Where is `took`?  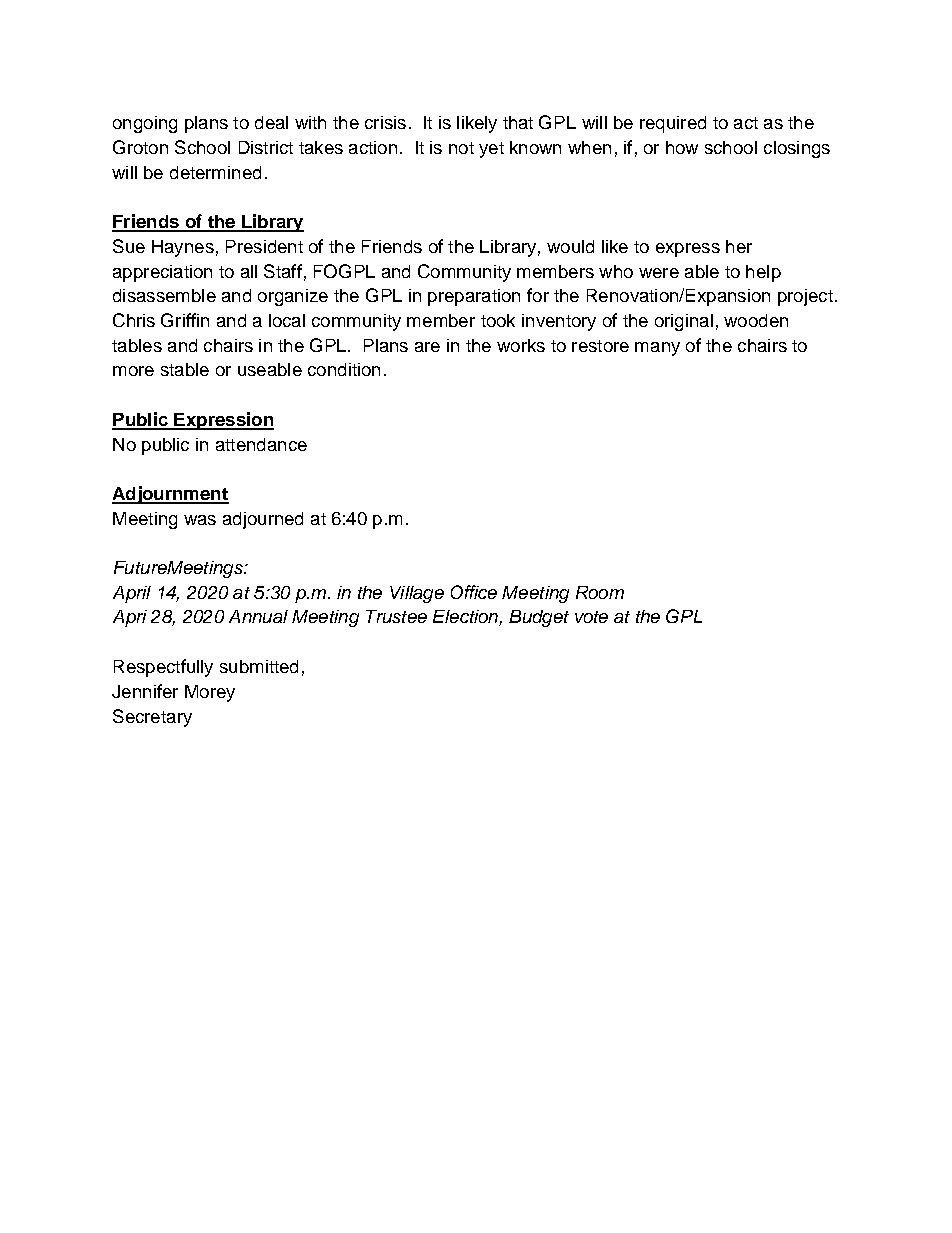 took is located at coordinates (498, 320).
